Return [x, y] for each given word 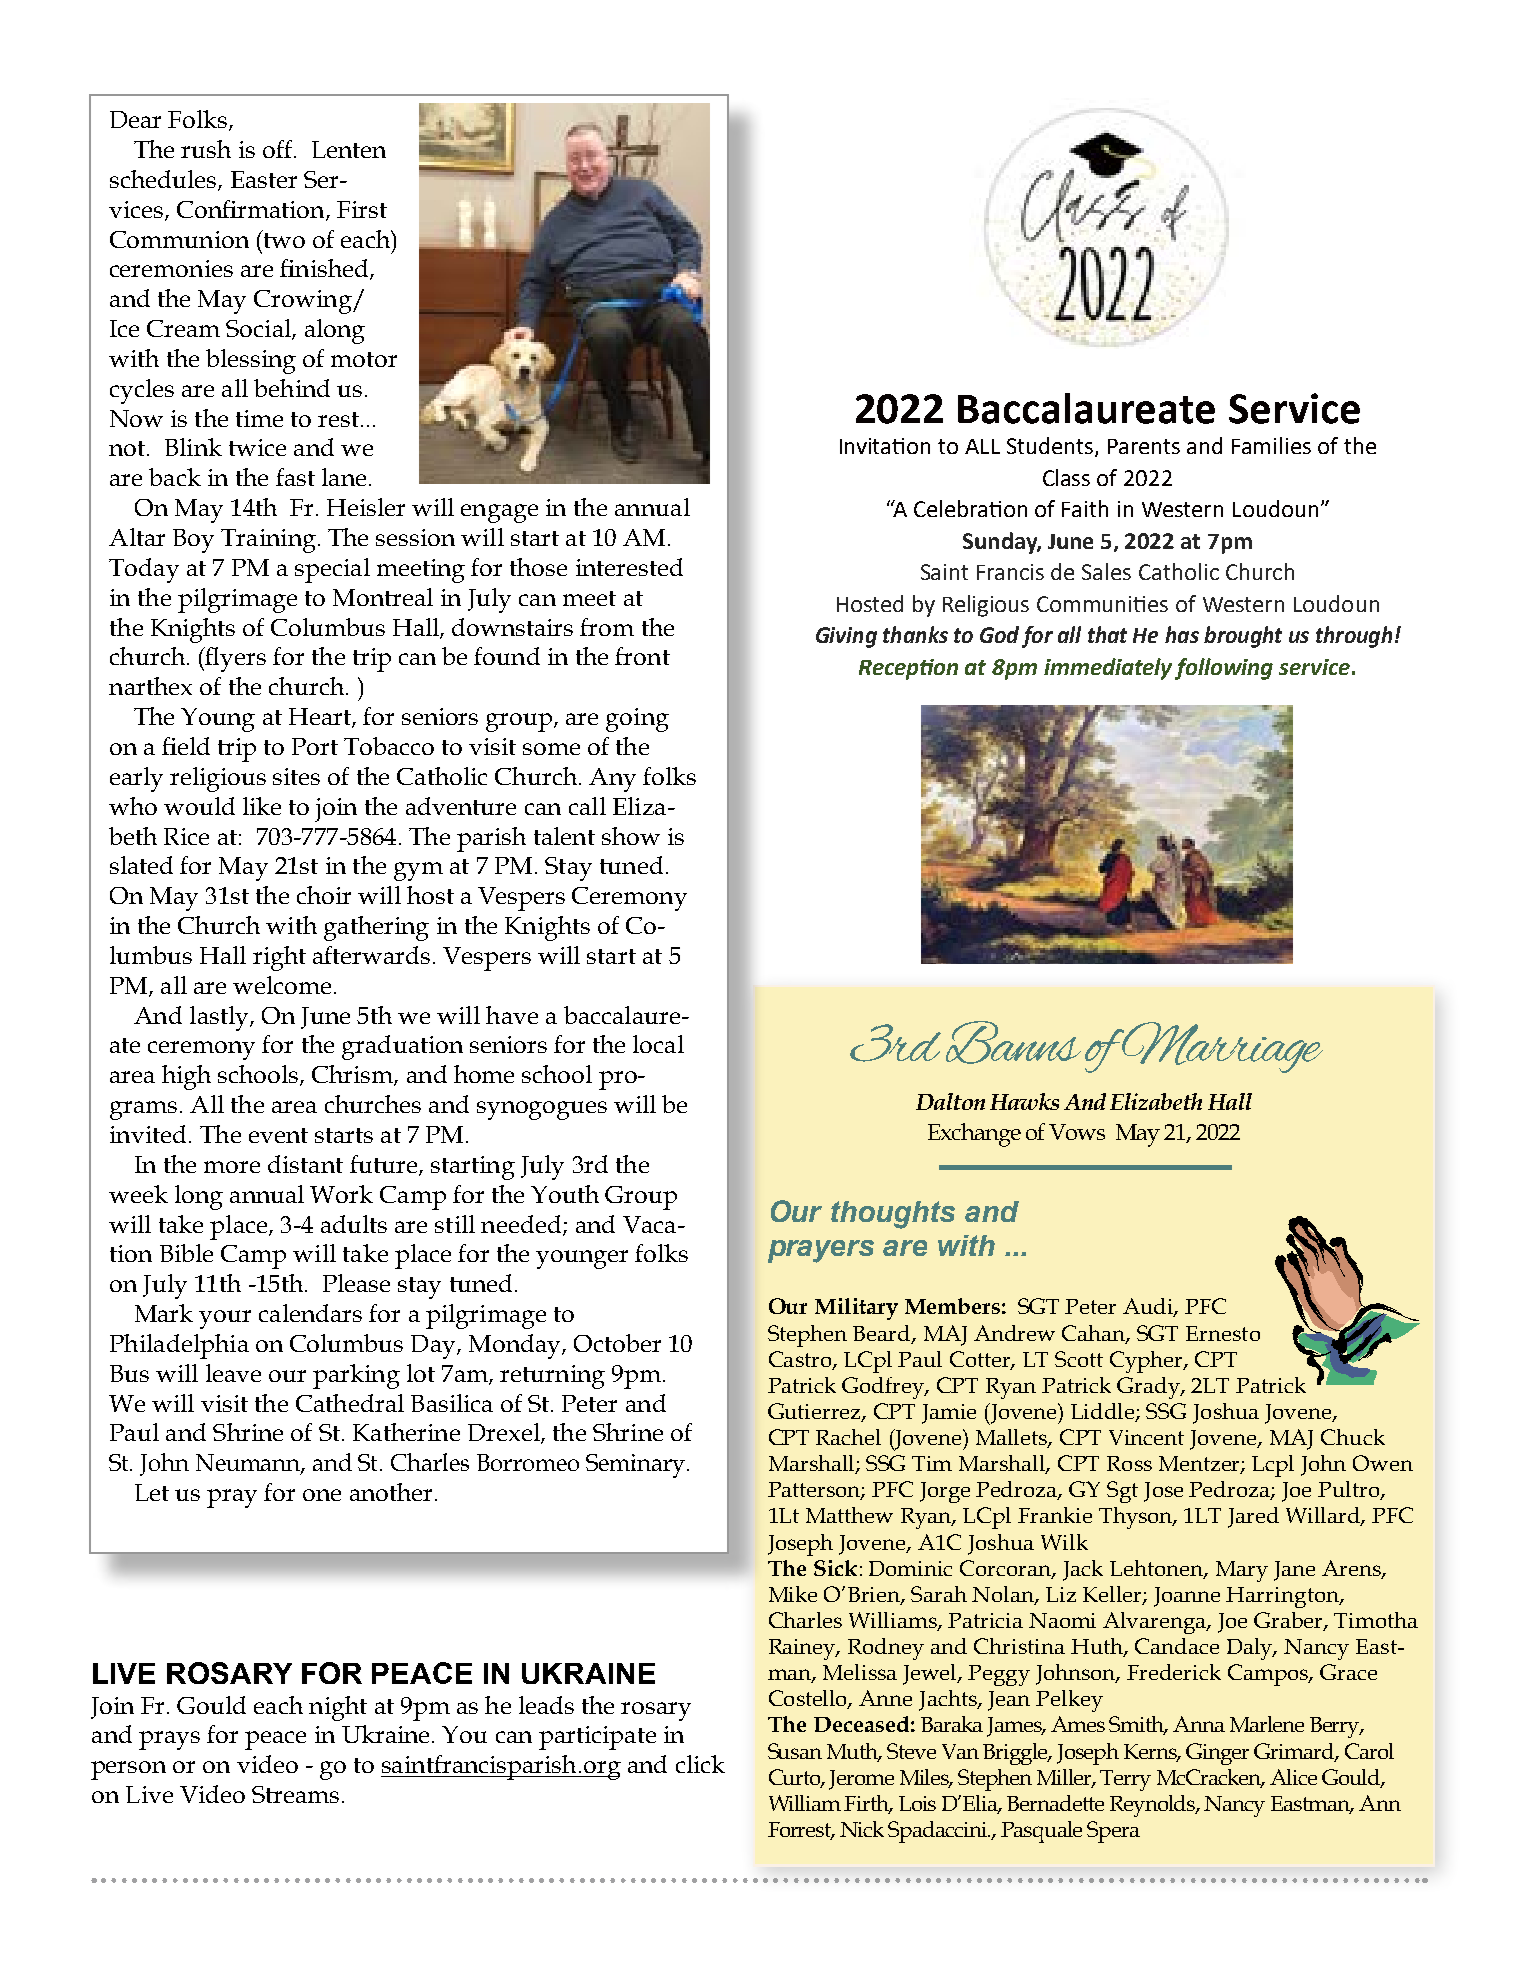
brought [1243, 637]
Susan [795, 1751]
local [658, 1044]
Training [268, 541]
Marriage [1221, 1047]
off [279, 149]
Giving [846, 637]
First [362, 209]
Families [1271, 445]
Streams [295, 1794]
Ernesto [1223, 1333]
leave [233, 1373]
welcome [282, 985]
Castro [801, 1360]
